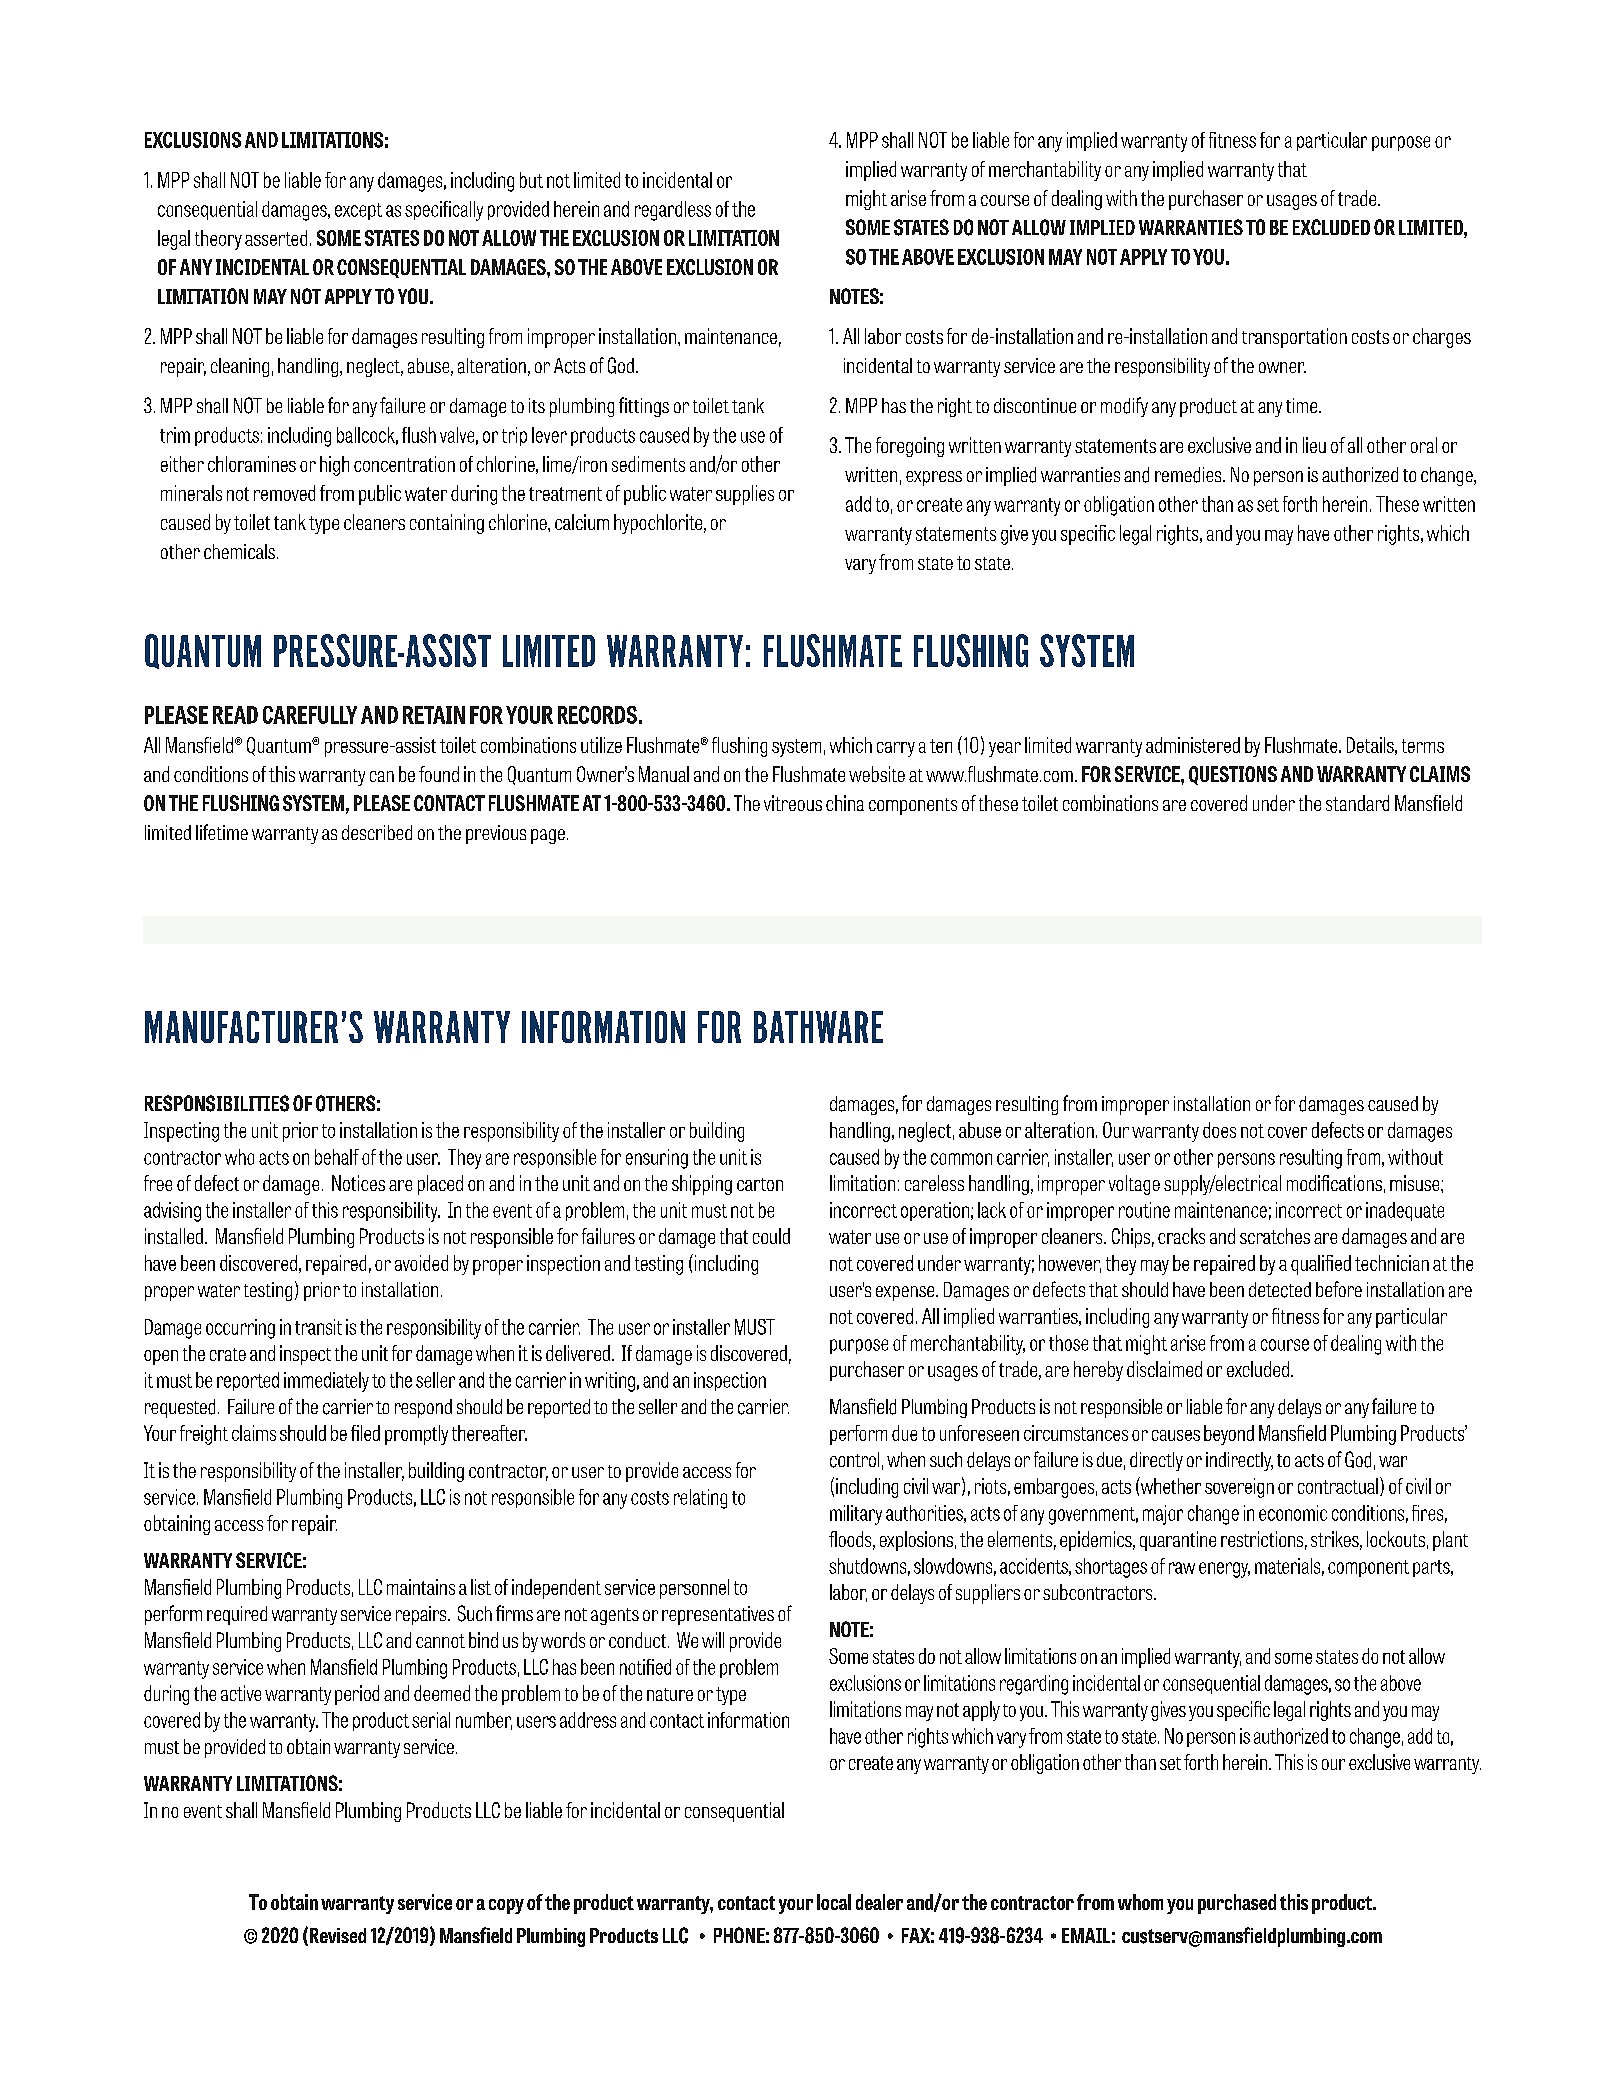 Image resolution: width=1602 pixels, height=2080 pixels. Describe the element at coordinates (1219, 1130) in the screenshot. I see `does` at that location.
